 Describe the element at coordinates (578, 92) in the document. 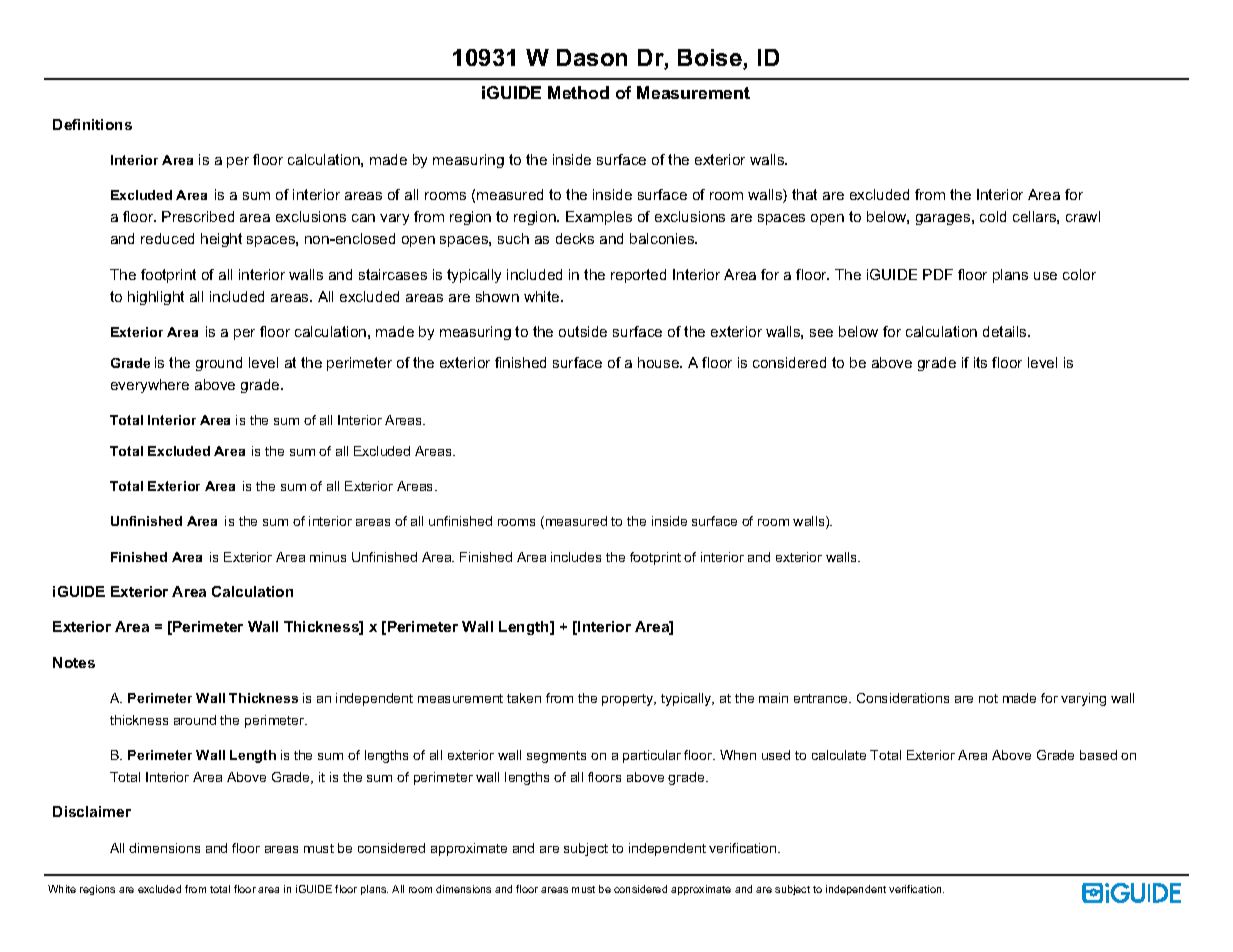

I see `Method` at that location.
